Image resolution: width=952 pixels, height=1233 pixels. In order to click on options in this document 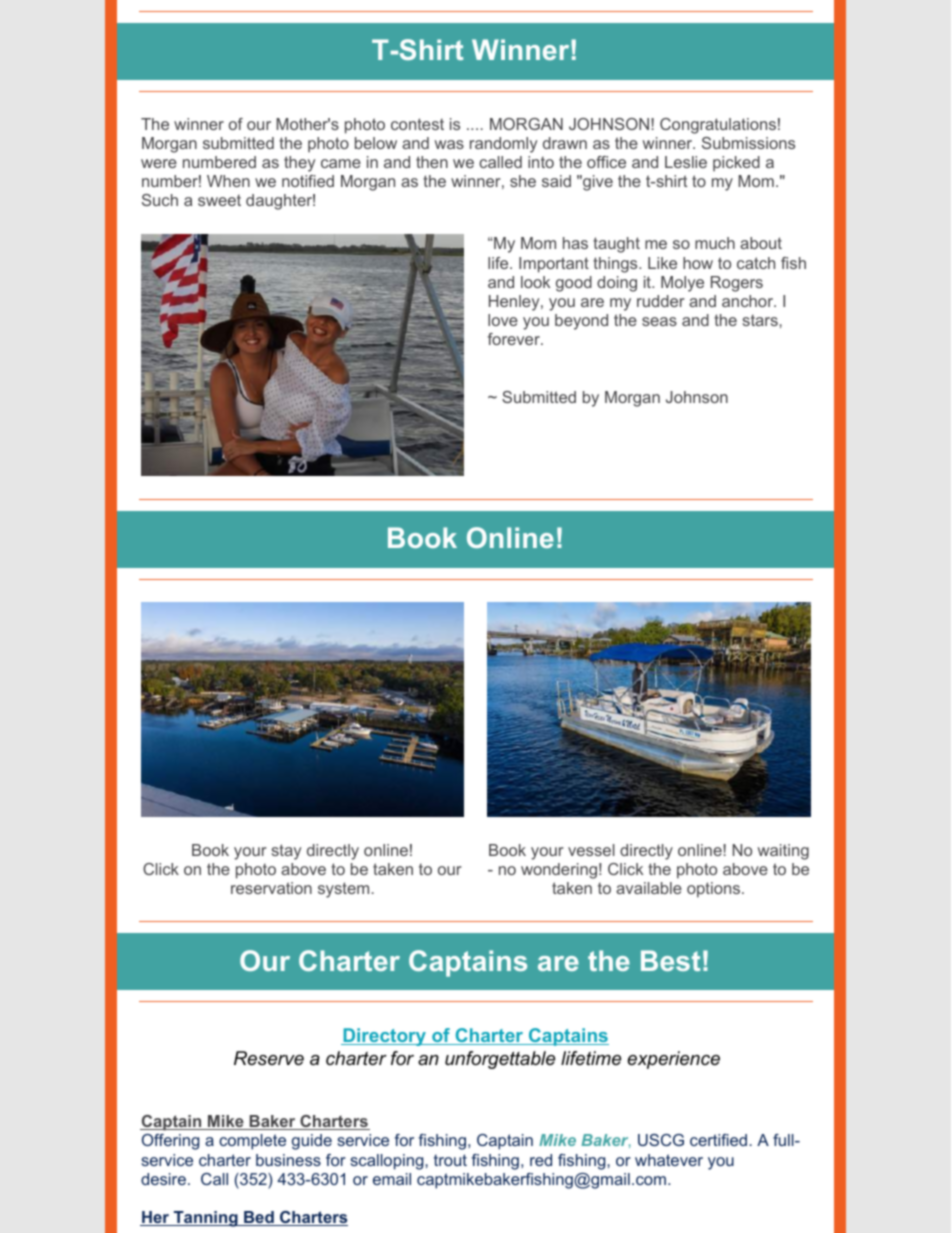, I will do `click(715, 890)`.
